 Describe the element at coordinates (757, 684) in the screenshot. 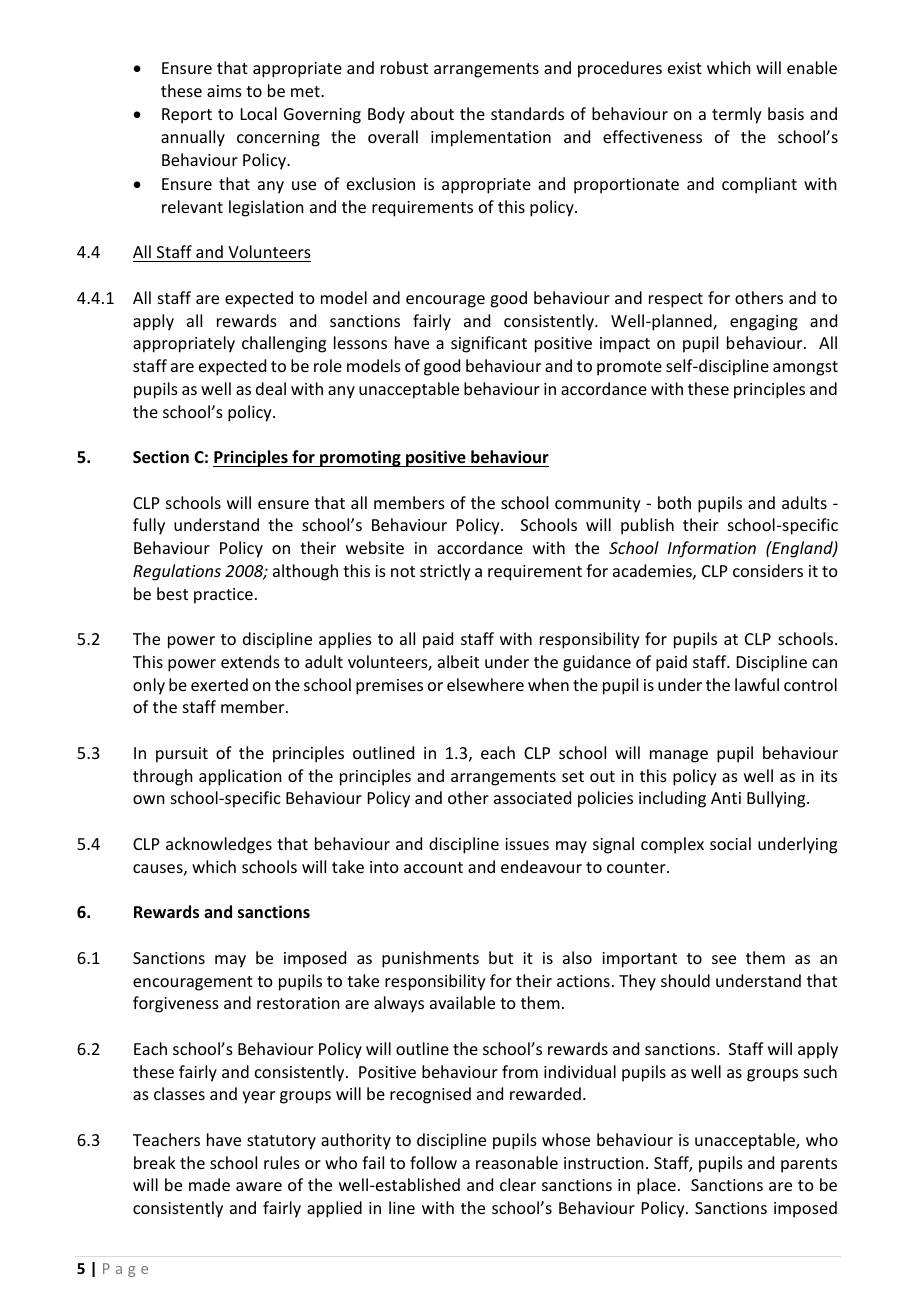

I see `lawful` at that location.
